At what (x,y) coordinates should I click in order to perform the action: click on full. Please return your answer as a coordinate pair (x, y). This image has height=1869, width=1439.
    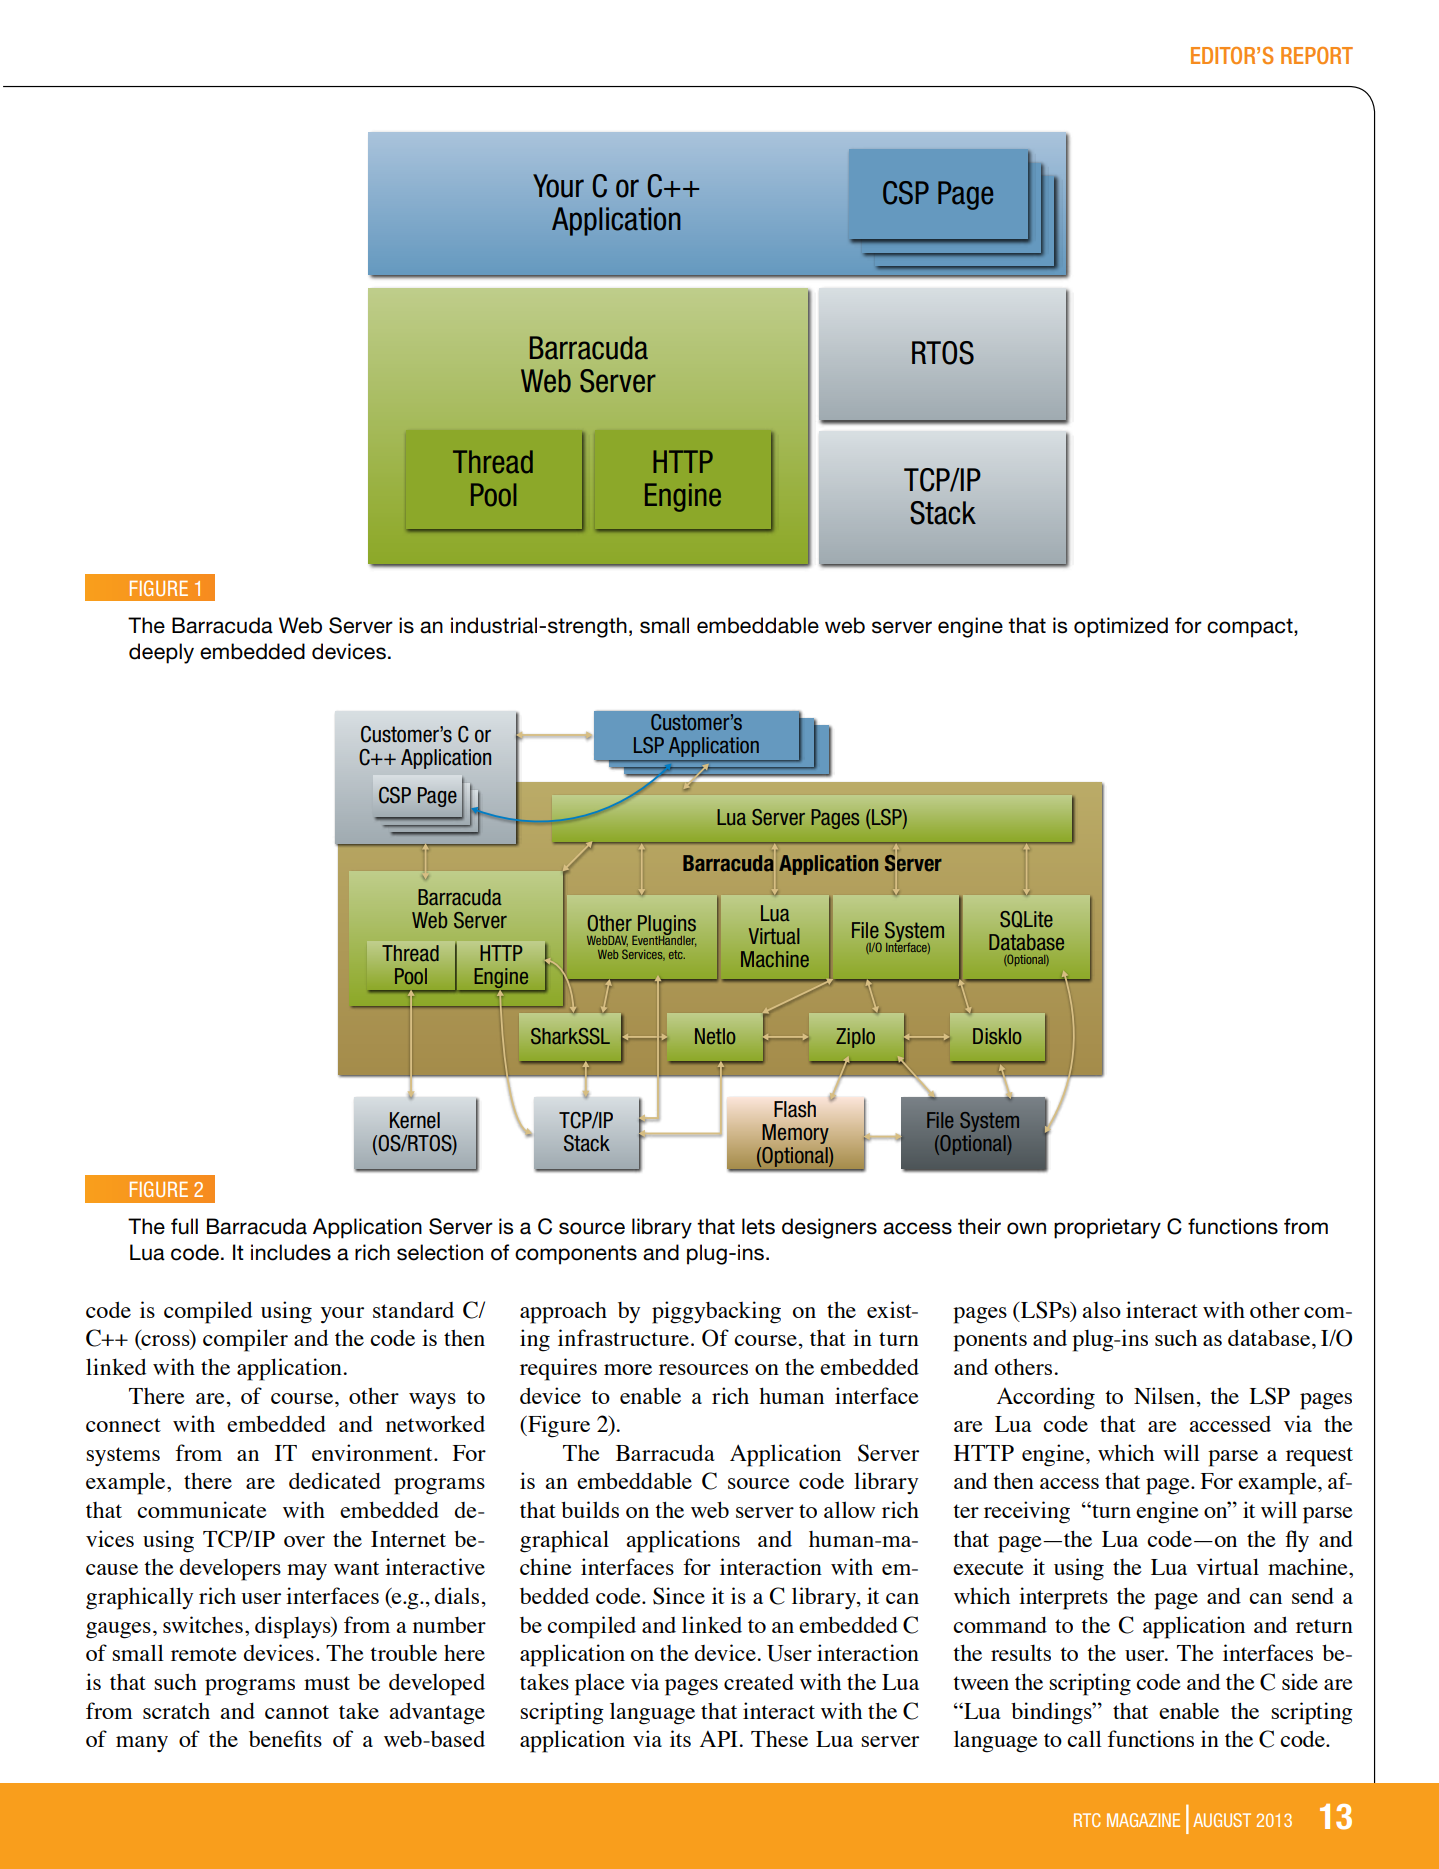
    Looking at the image, I should click on (184, 1226).
